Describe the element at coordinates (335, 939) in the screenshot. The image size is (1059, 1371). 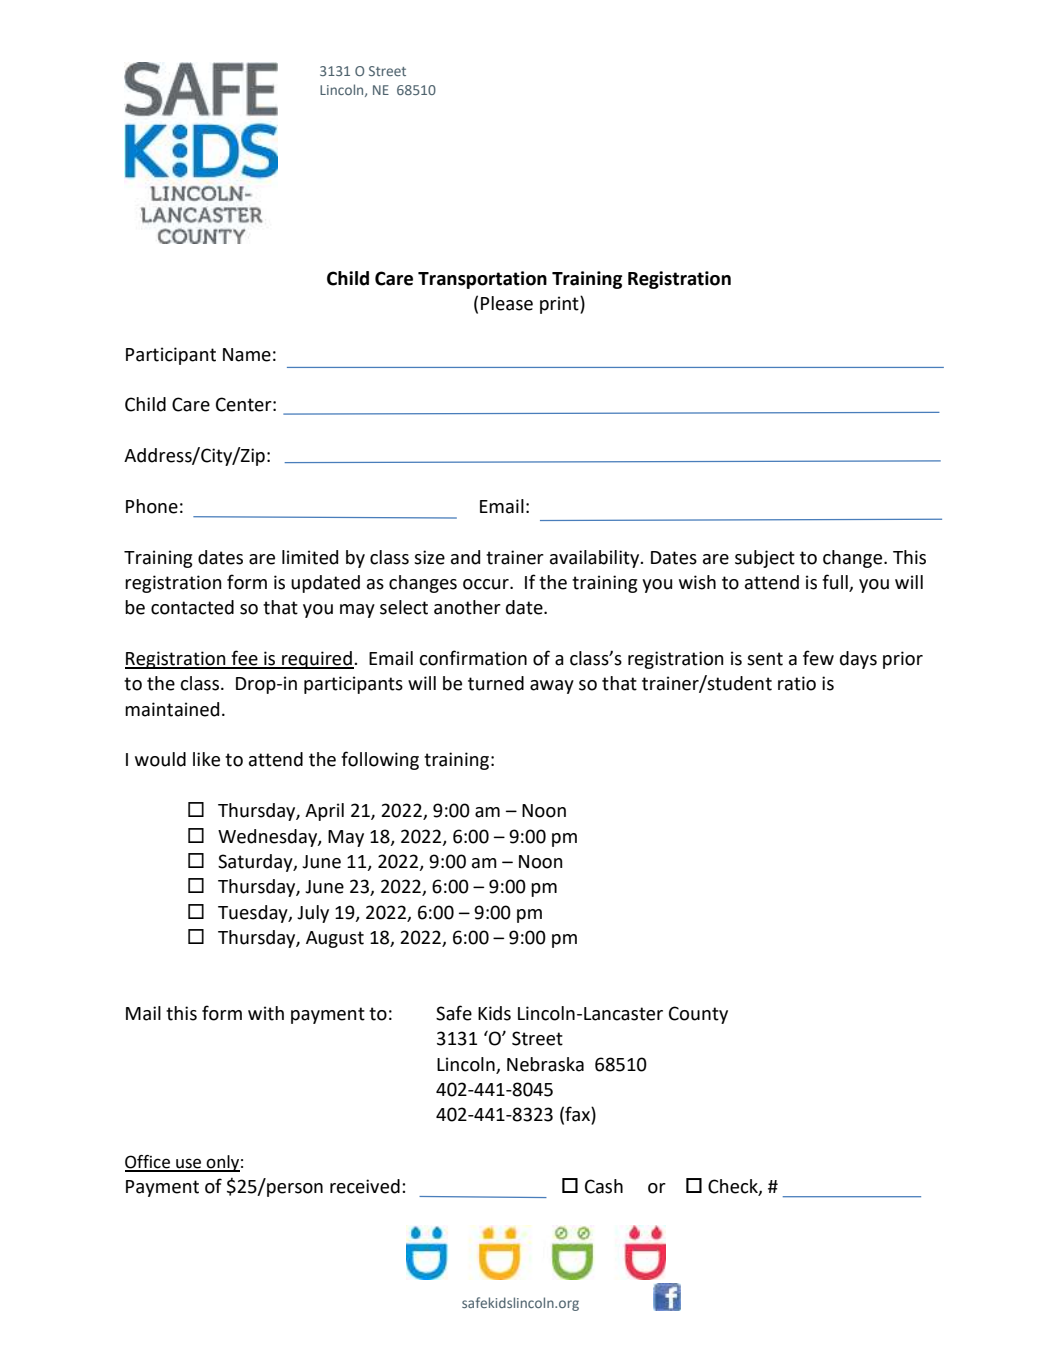
I see `August` at that location.
